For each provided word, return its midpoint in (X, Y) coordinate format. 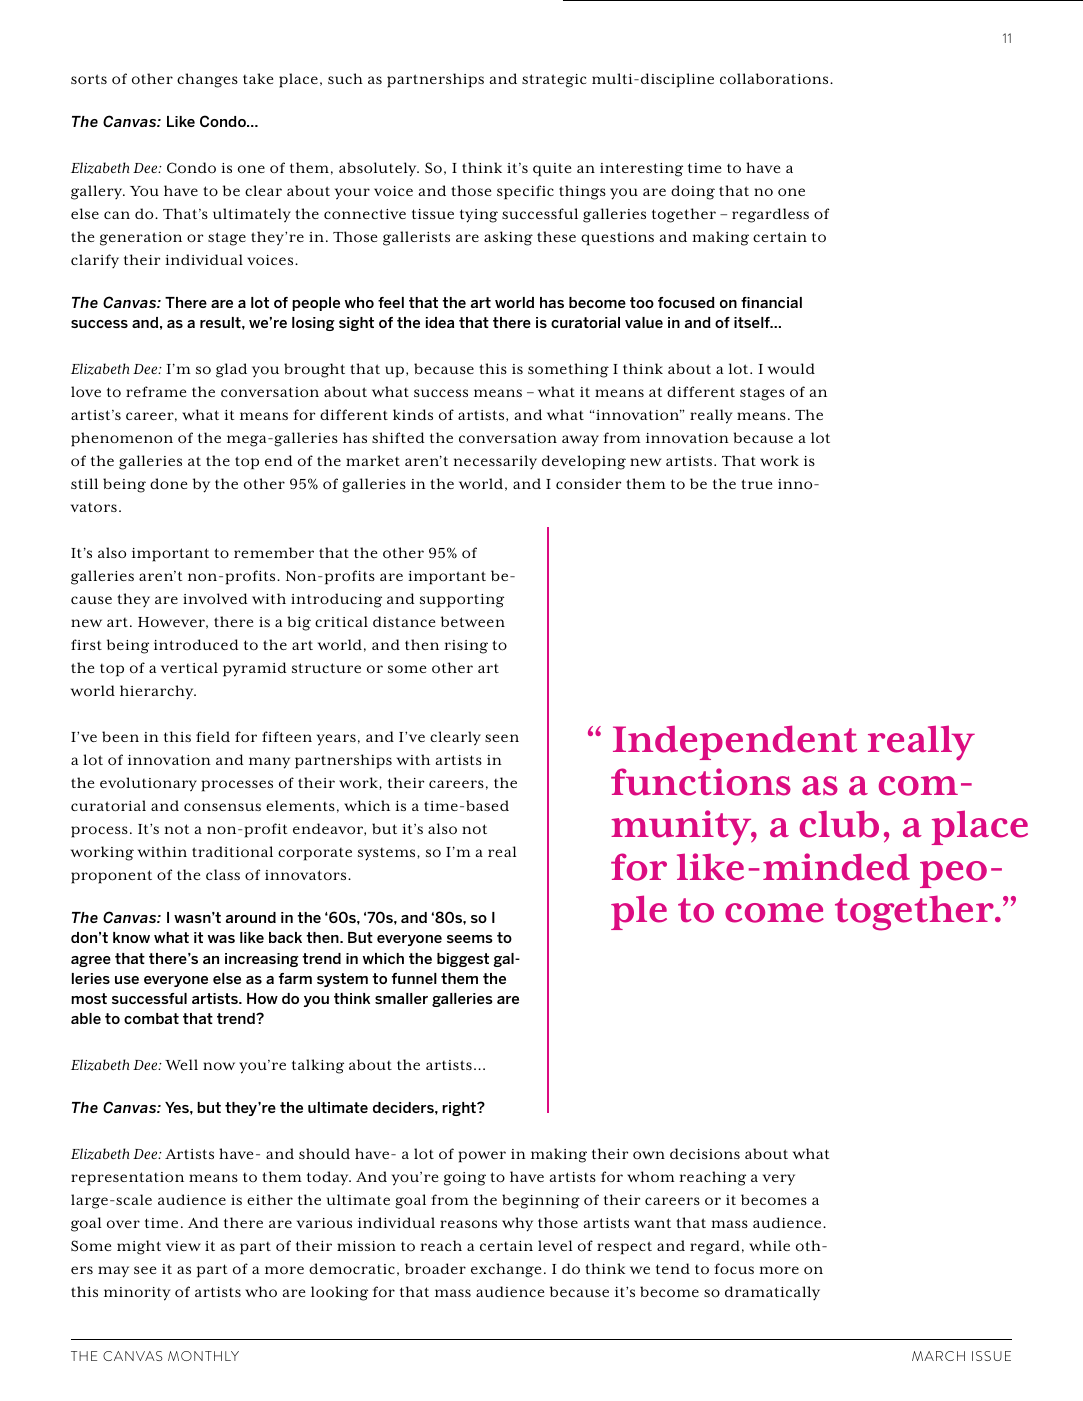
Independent (735, 742)
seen (502, 738)
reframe (156, 391)
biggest (463, 960)
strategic (554, 81)
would (791, 368)
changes (207, 80)
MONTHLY (203, 1356)
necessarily (495, 462)
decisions (705, 1154)
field (213, 736)
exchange (506, 1270)
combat (151, 1018)
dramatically (772, 1293)
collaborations (775, 79)
